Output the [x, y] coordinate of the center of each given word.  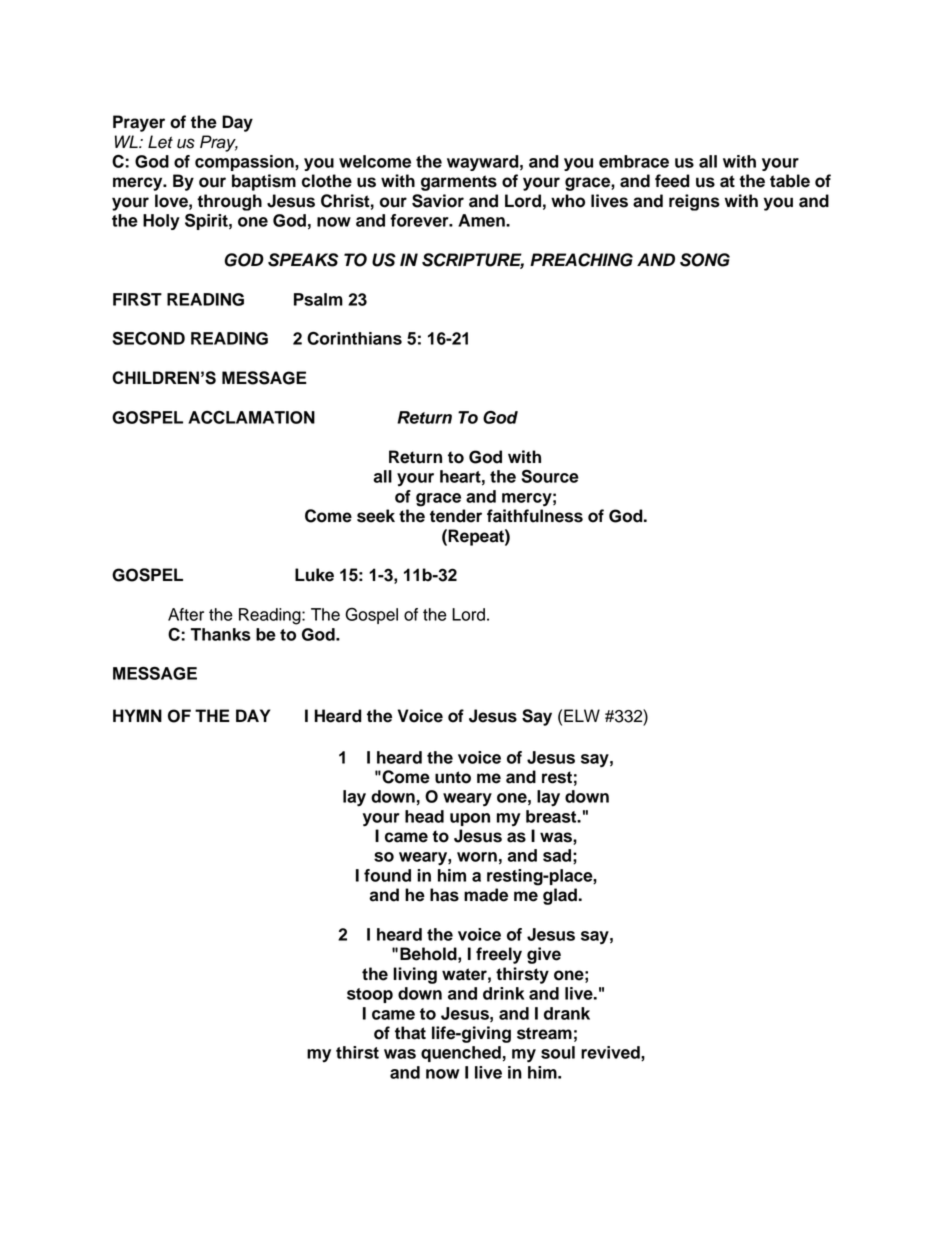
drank [567, 1013]
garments [459, 183]
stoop [370, 995]
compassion [245, 163]
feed [672, 181]
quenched [461, 1054]
